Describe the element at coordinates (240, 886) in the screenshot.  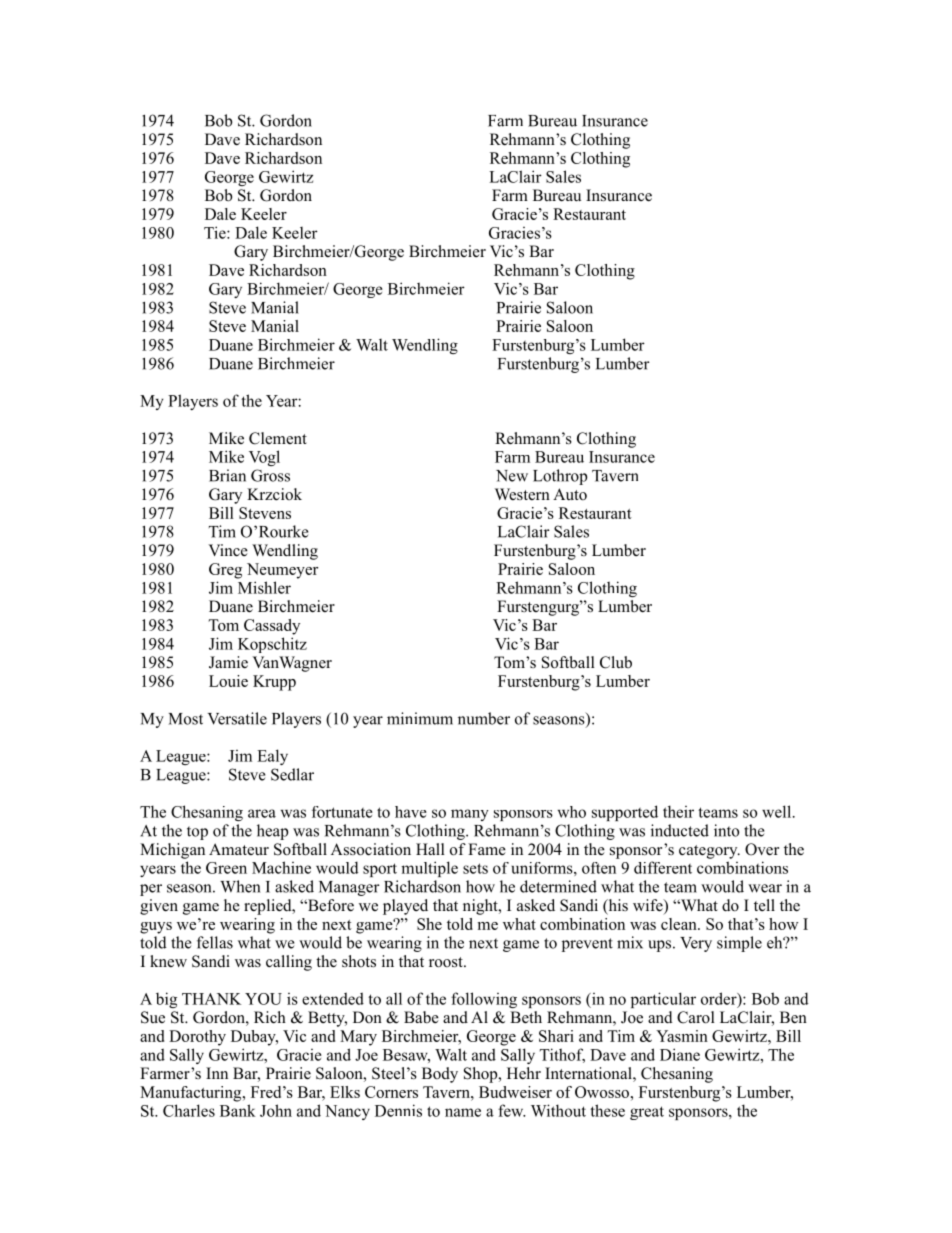
I see `When` at that location.
